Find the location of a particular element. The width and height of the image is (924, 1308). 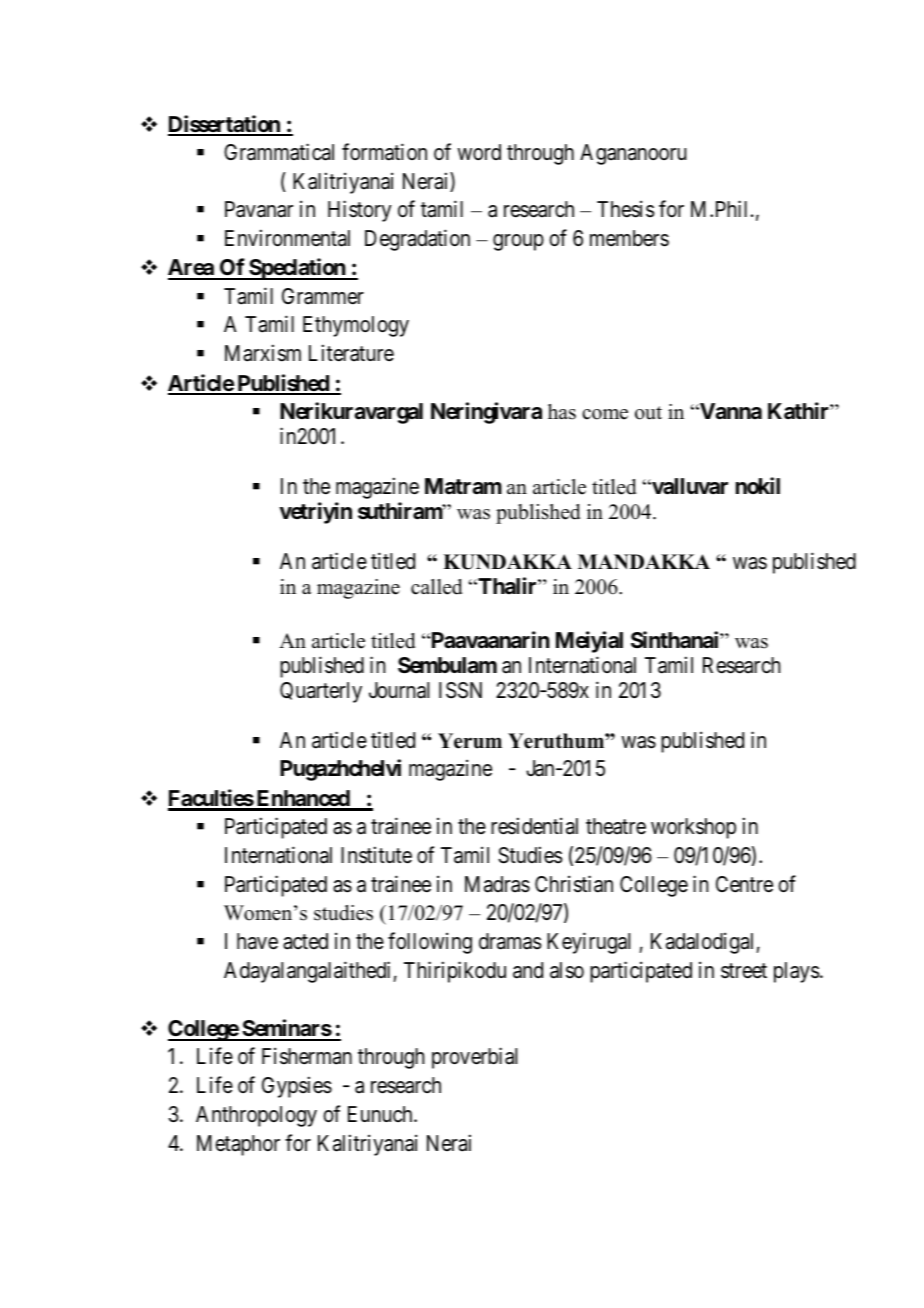

Grammatical is located at coordinates (279, 152).
